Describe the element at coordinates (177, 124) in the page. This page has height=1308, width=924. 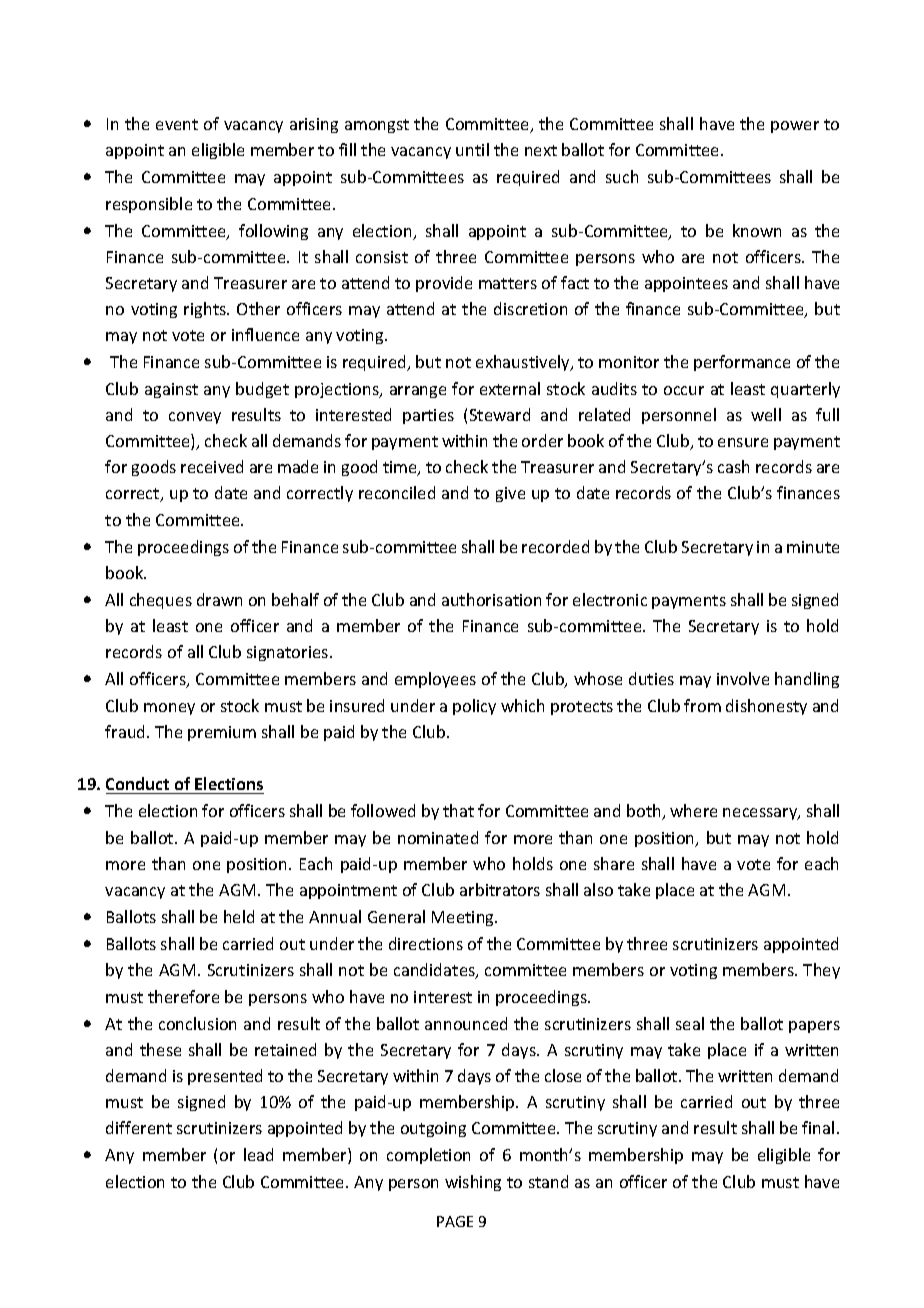
I see `event` at that location.
